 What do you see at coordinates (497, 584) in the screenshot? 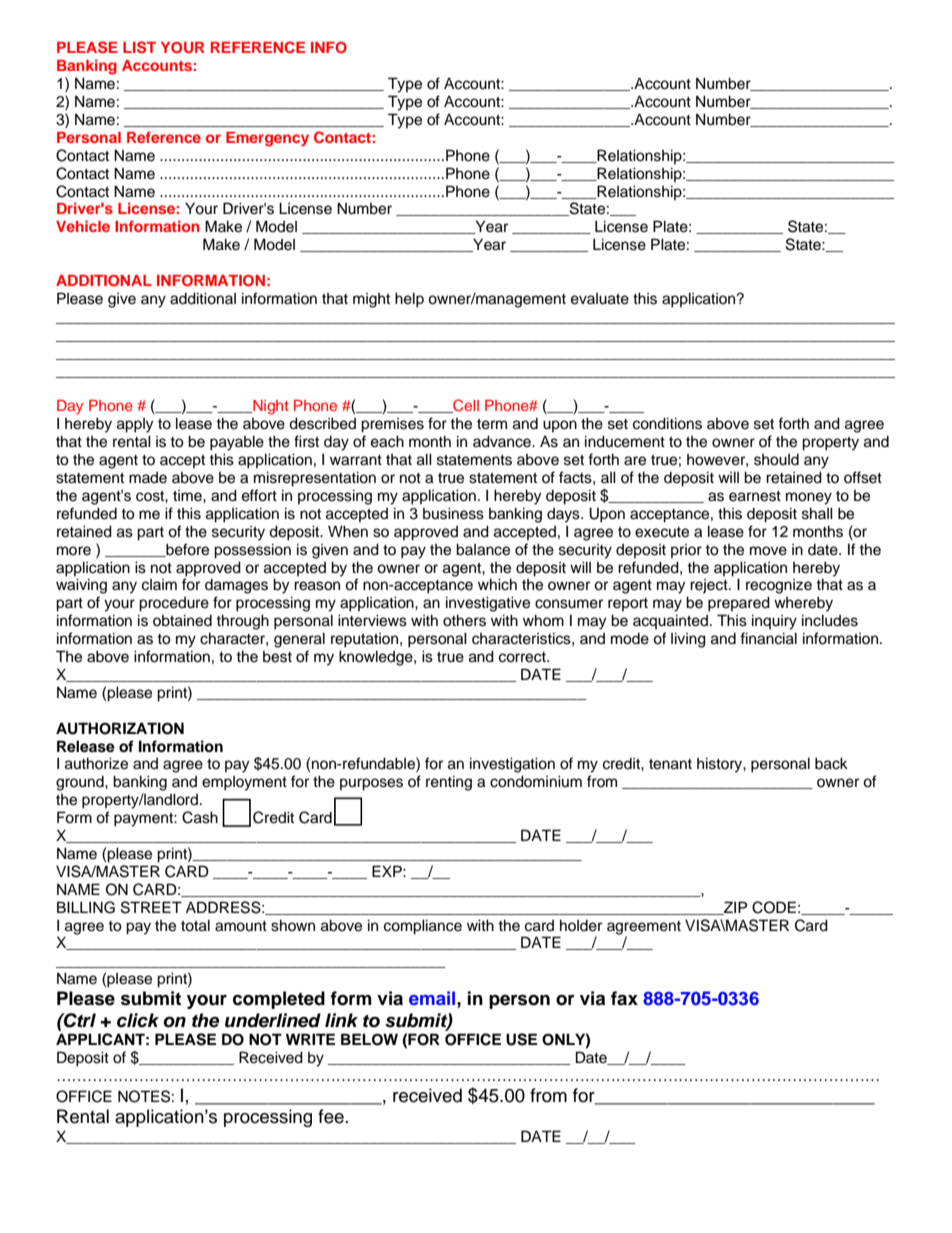
I see `which` at bounding box center [497, 584].
